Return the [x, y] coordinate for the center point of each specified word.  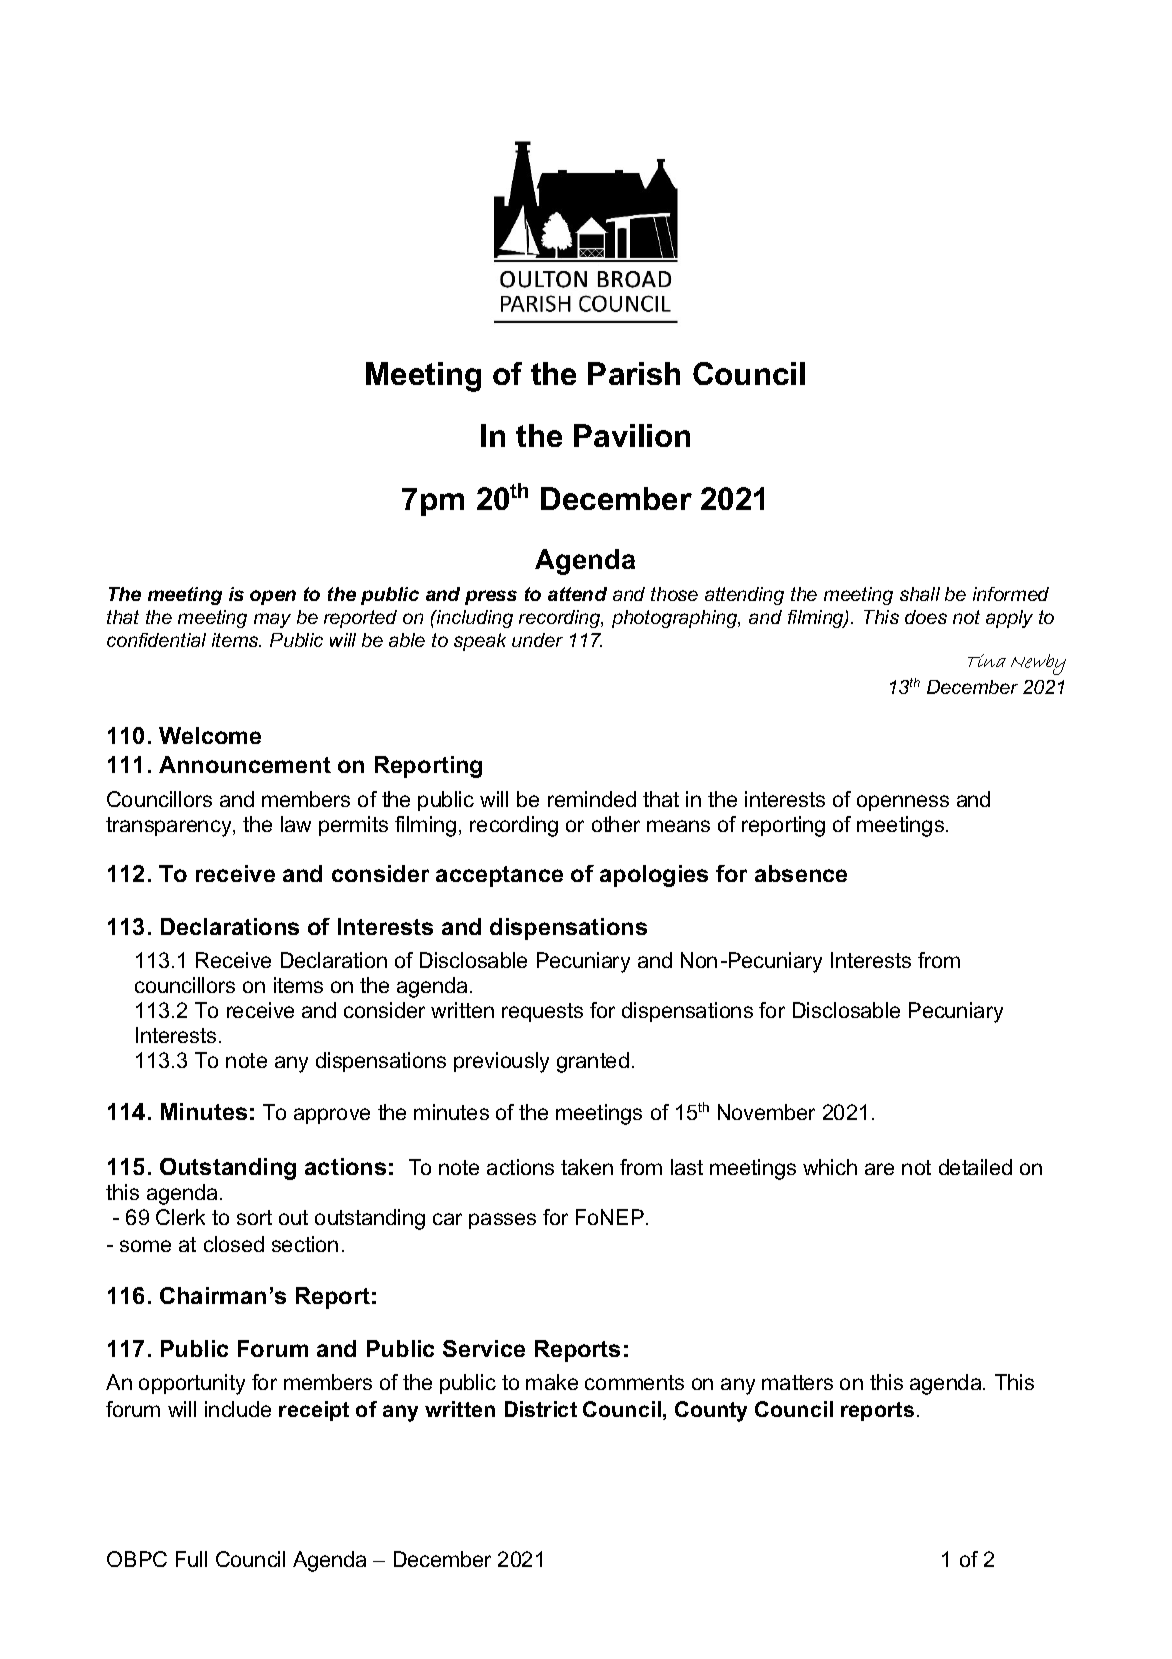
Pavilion [632, 435]
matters [797, 1382]
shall [920, 594]
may [272, 620]
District [541, 1409]
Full [191, 1559]
